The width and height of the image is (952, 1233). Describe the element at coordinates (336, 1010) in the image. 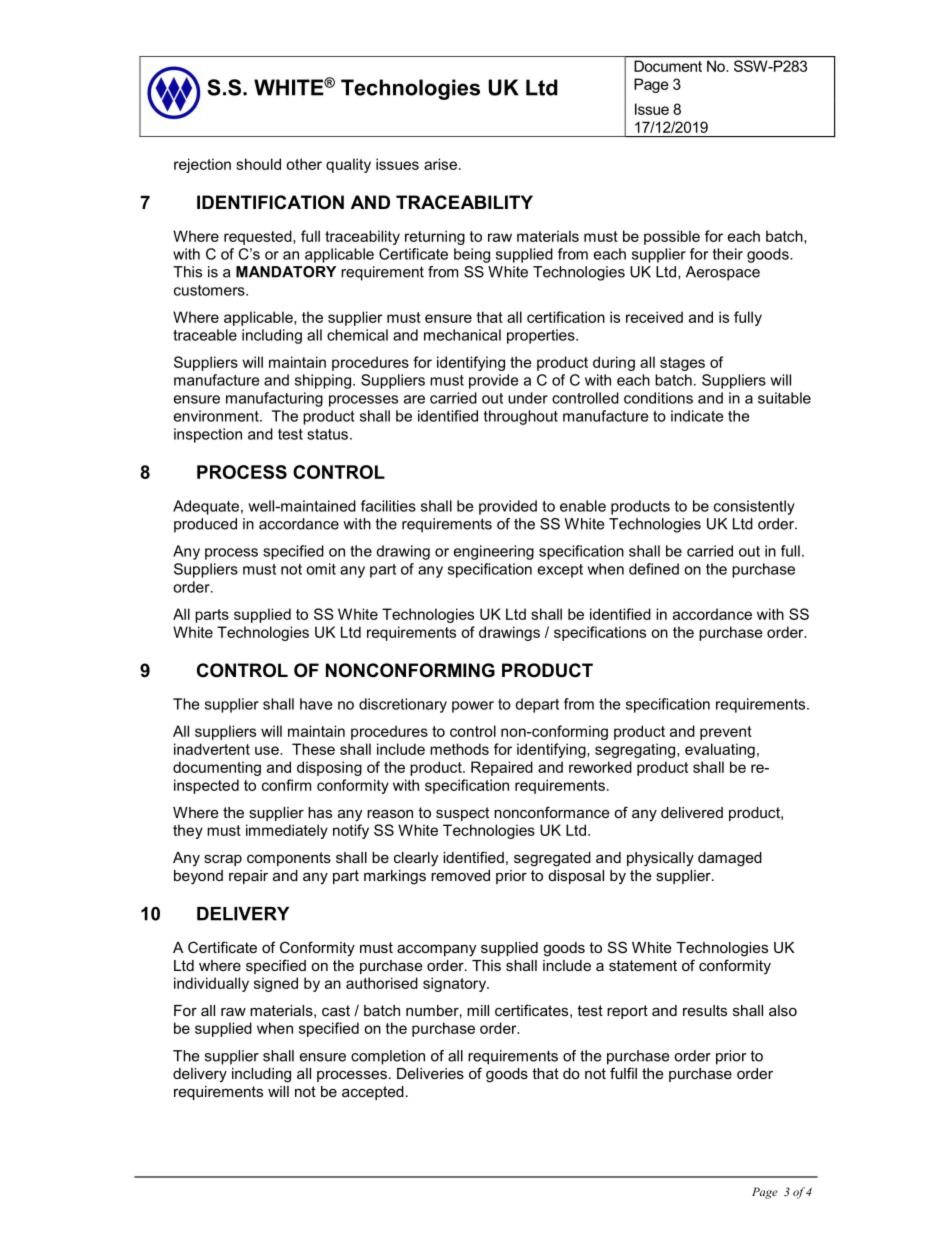

I see `cast` at that location.
